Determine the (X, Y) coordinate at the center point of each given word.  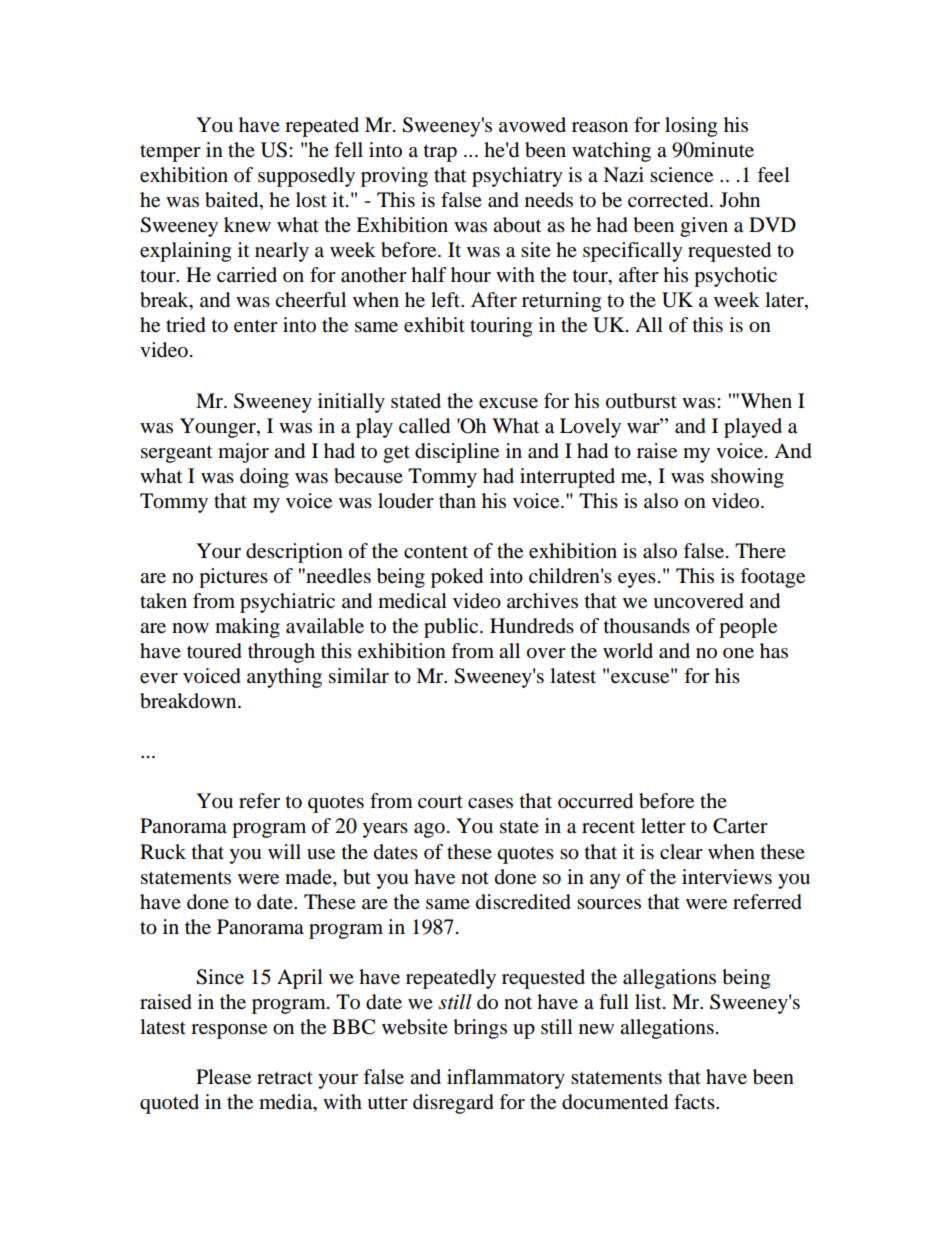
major (243, 453)
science (681, 175)
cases (490, 803)
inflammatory (506, 1079)
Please (223, 1077)
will (284, 851)
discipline (457, 453)
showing (747, 478)
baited (233, 201)
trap (440, 153)
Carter (740, 826)
